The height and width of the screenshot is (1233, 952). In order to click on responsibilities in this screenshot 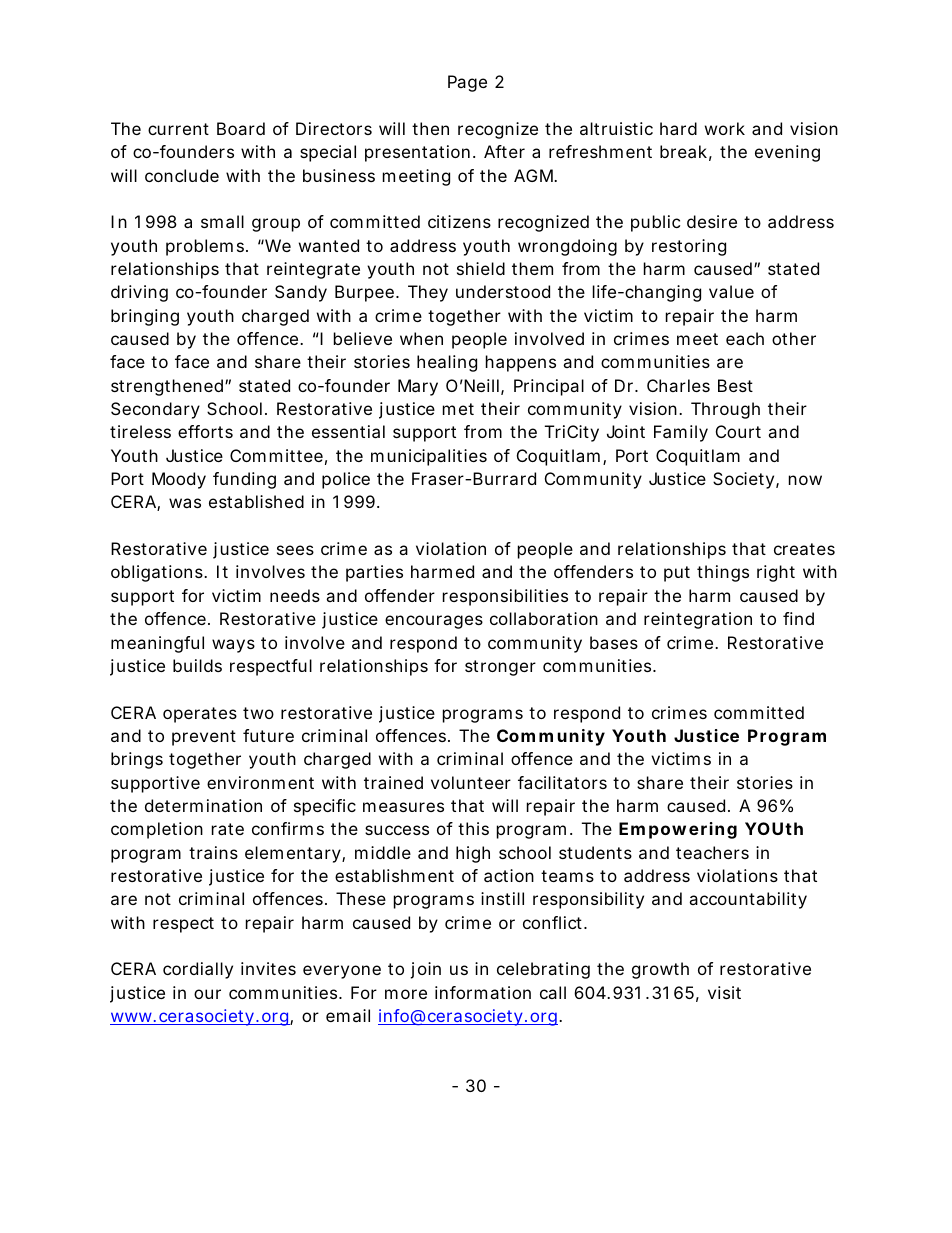, I will do `click(505, 597)`.
